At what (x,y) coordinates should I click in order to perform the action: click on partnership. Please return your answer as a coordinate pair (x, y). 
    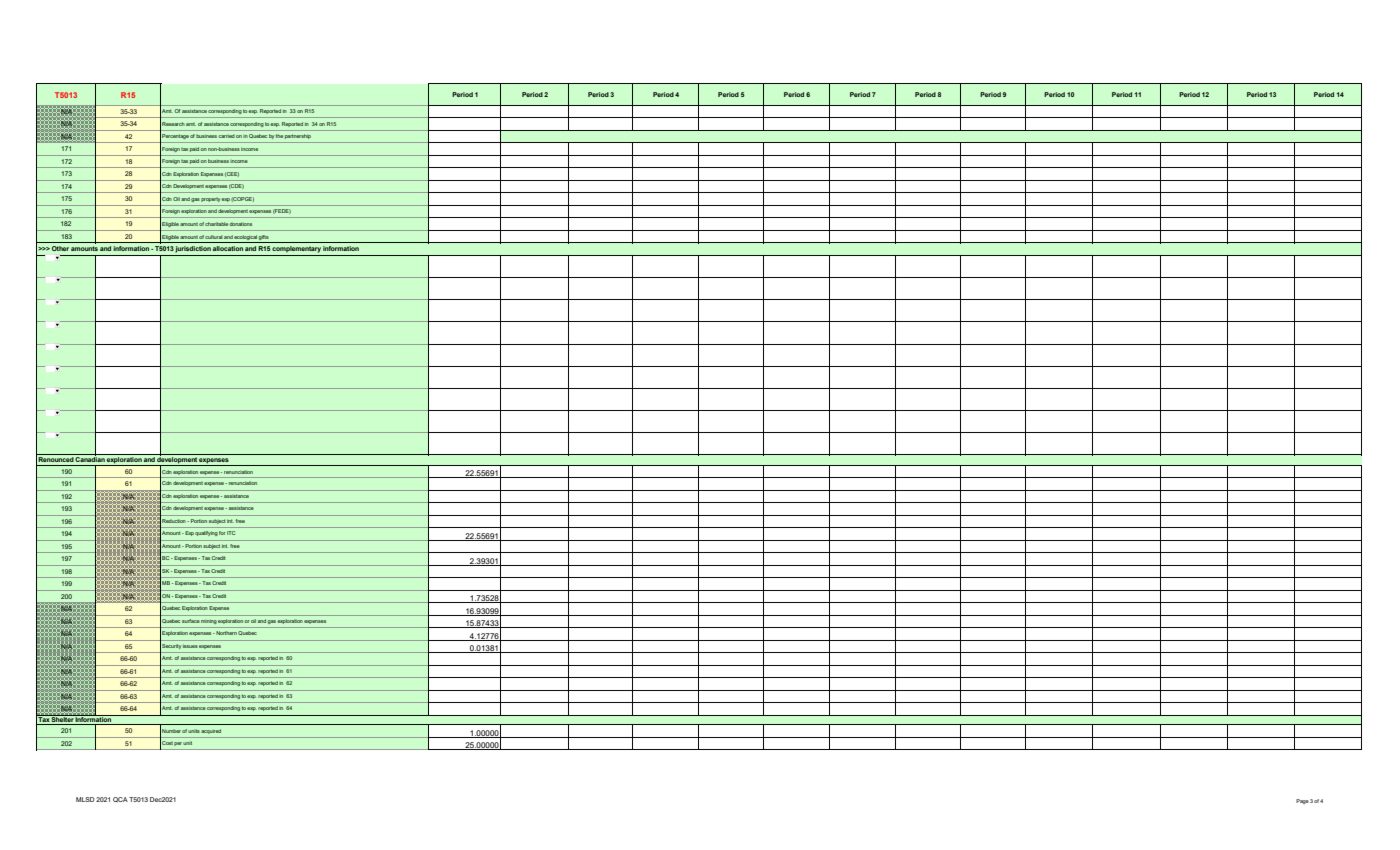
    Looking at the image, I should click on (298, 137).
